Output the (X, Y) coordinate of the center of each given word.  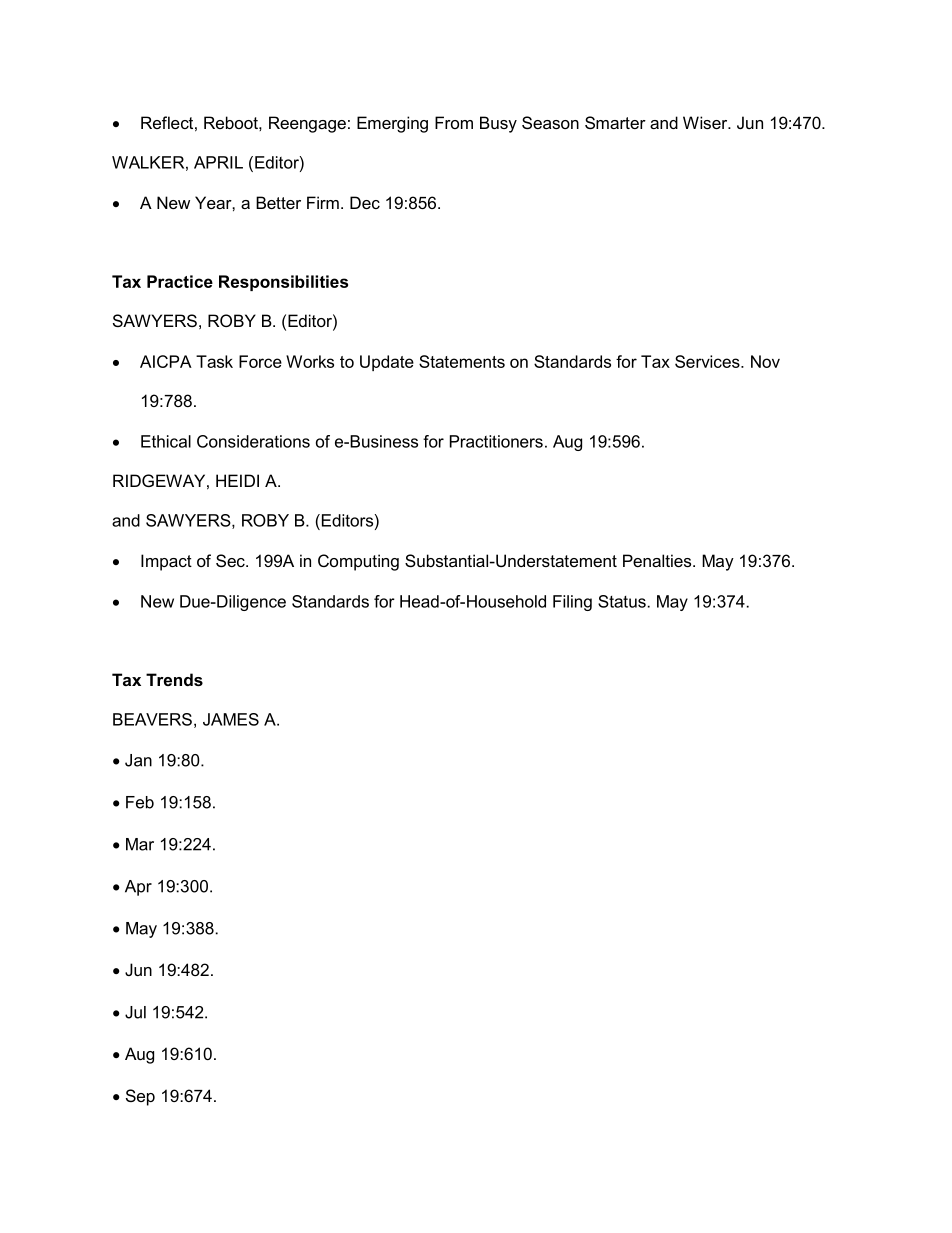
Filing (572, 603)
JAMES (231, 719)
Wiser (706, 122)
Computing (358, 562)
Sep (140, 1097)
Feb (140, 802)
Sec (231, 560)
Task (214, 361)
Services (708, 361)
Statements (462, 361)
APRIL (218, 162)
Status (622, 601)
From (454, 122)
